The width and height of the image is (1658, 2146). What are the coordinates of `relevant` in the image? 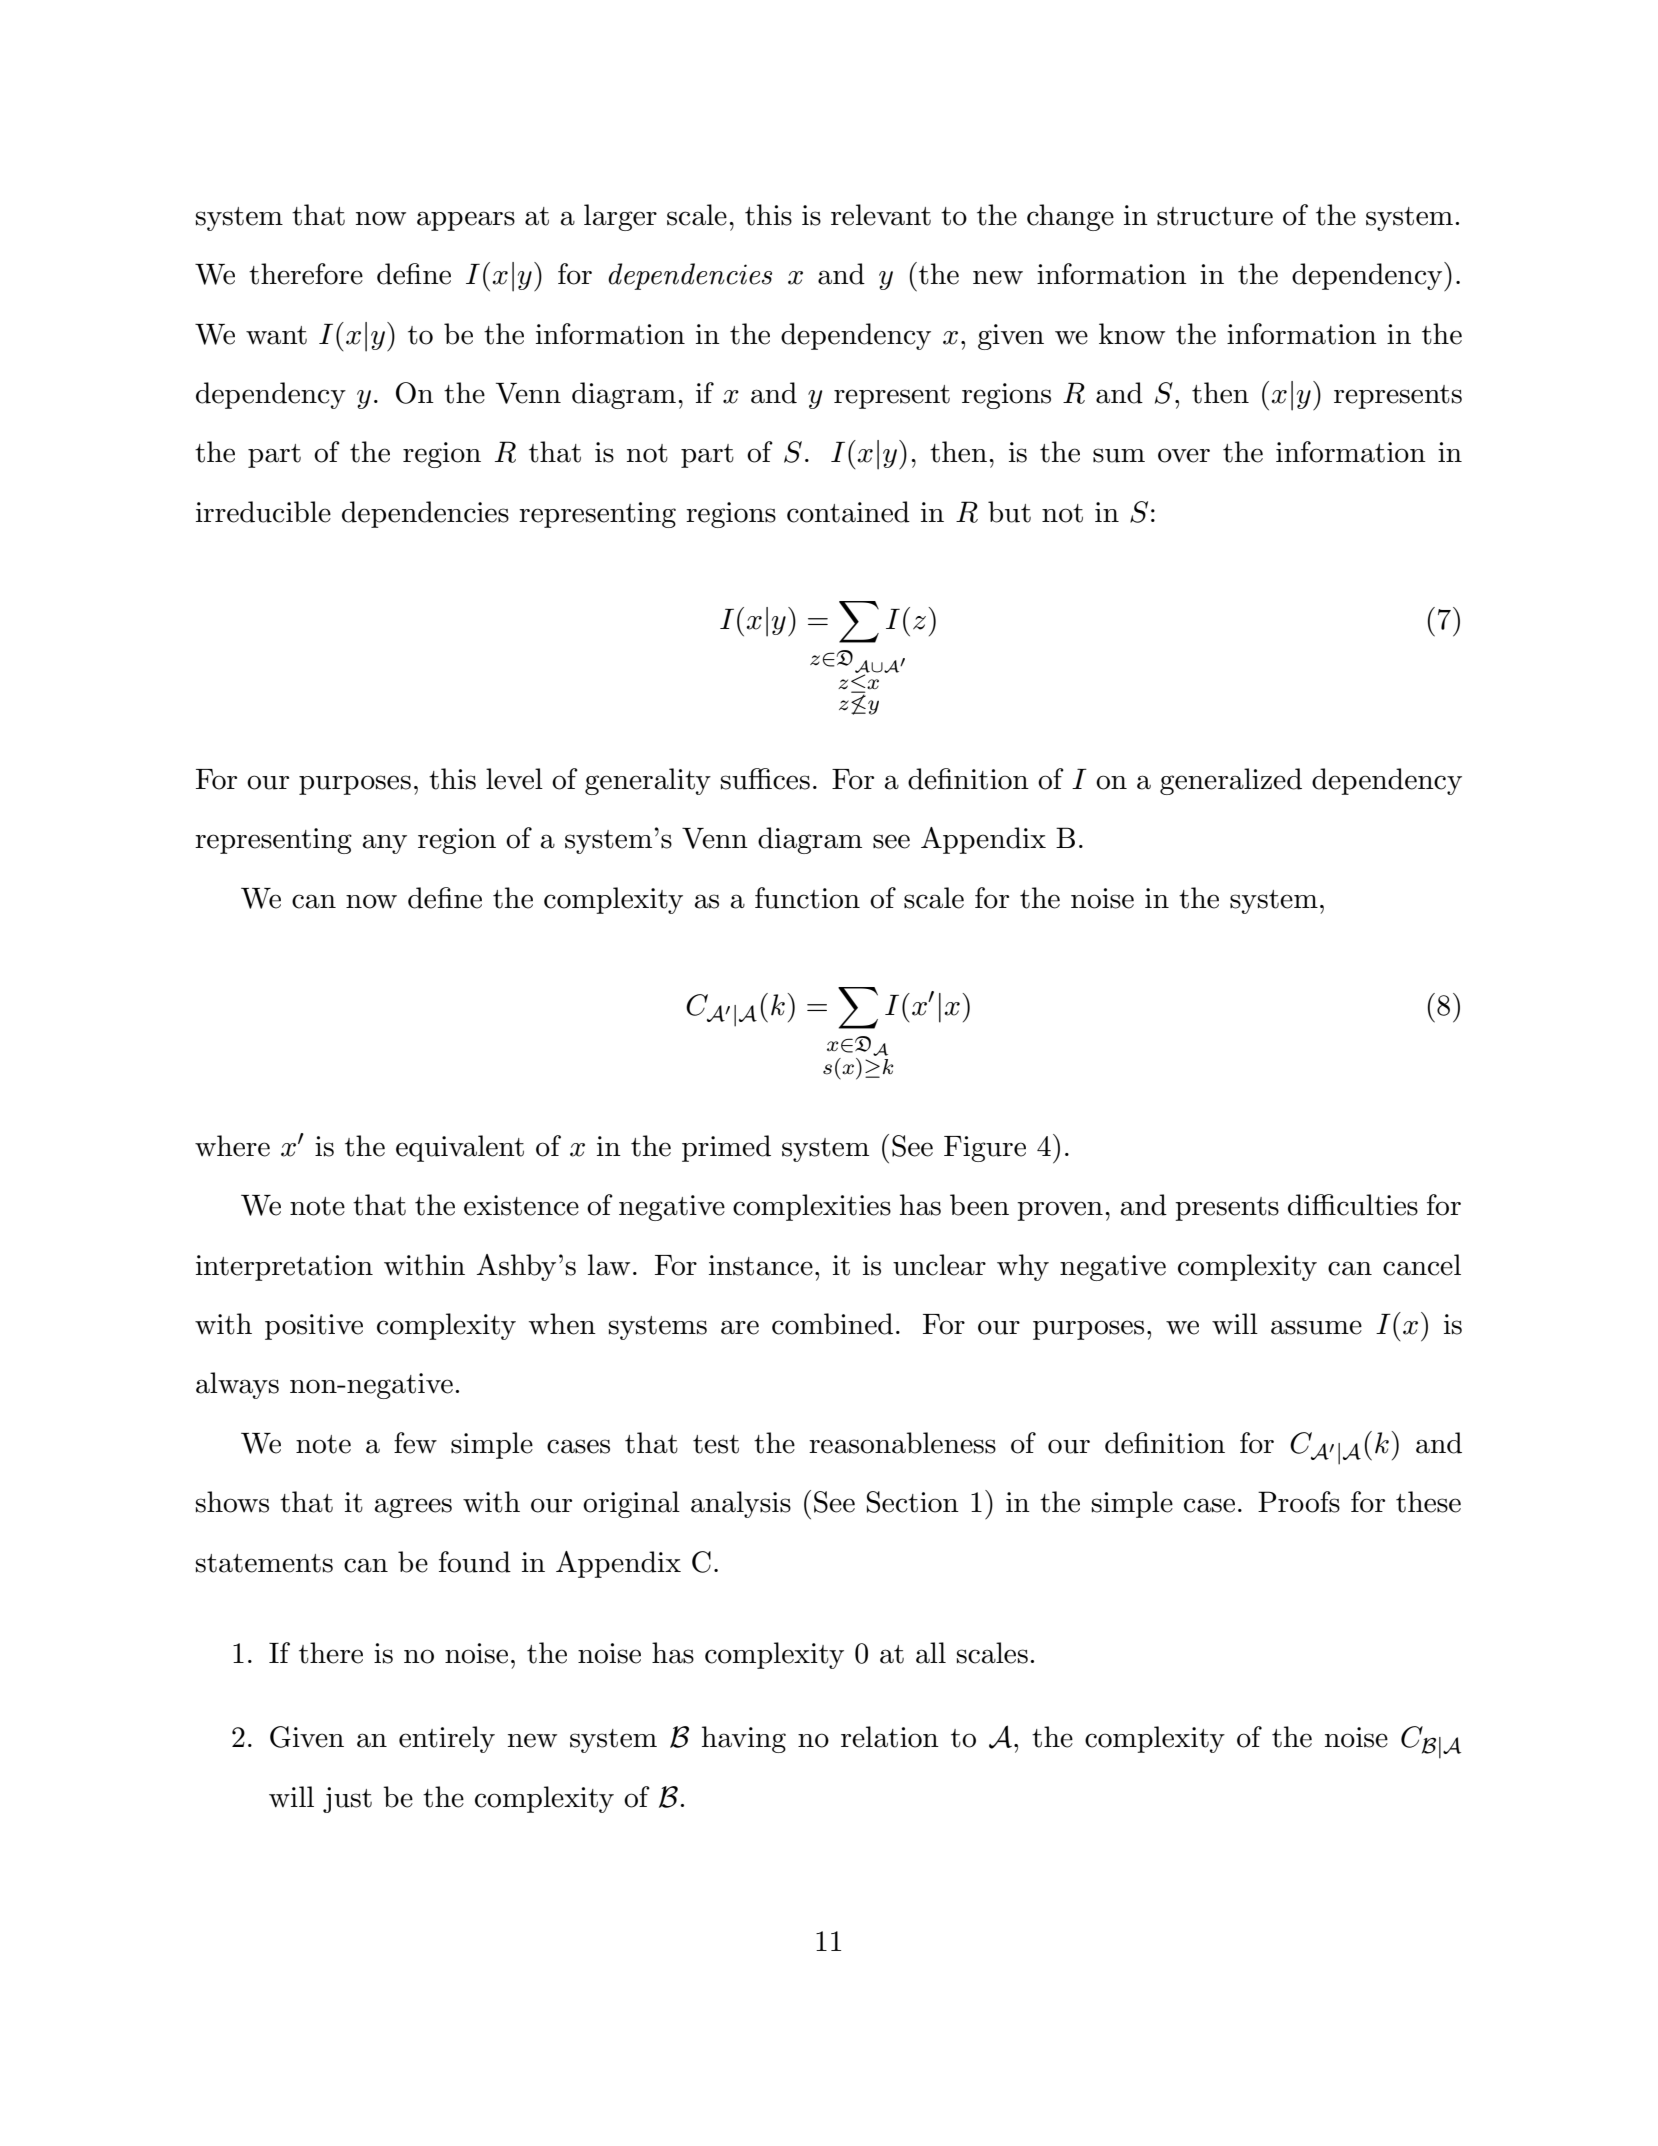 It's located at (881, 215).
